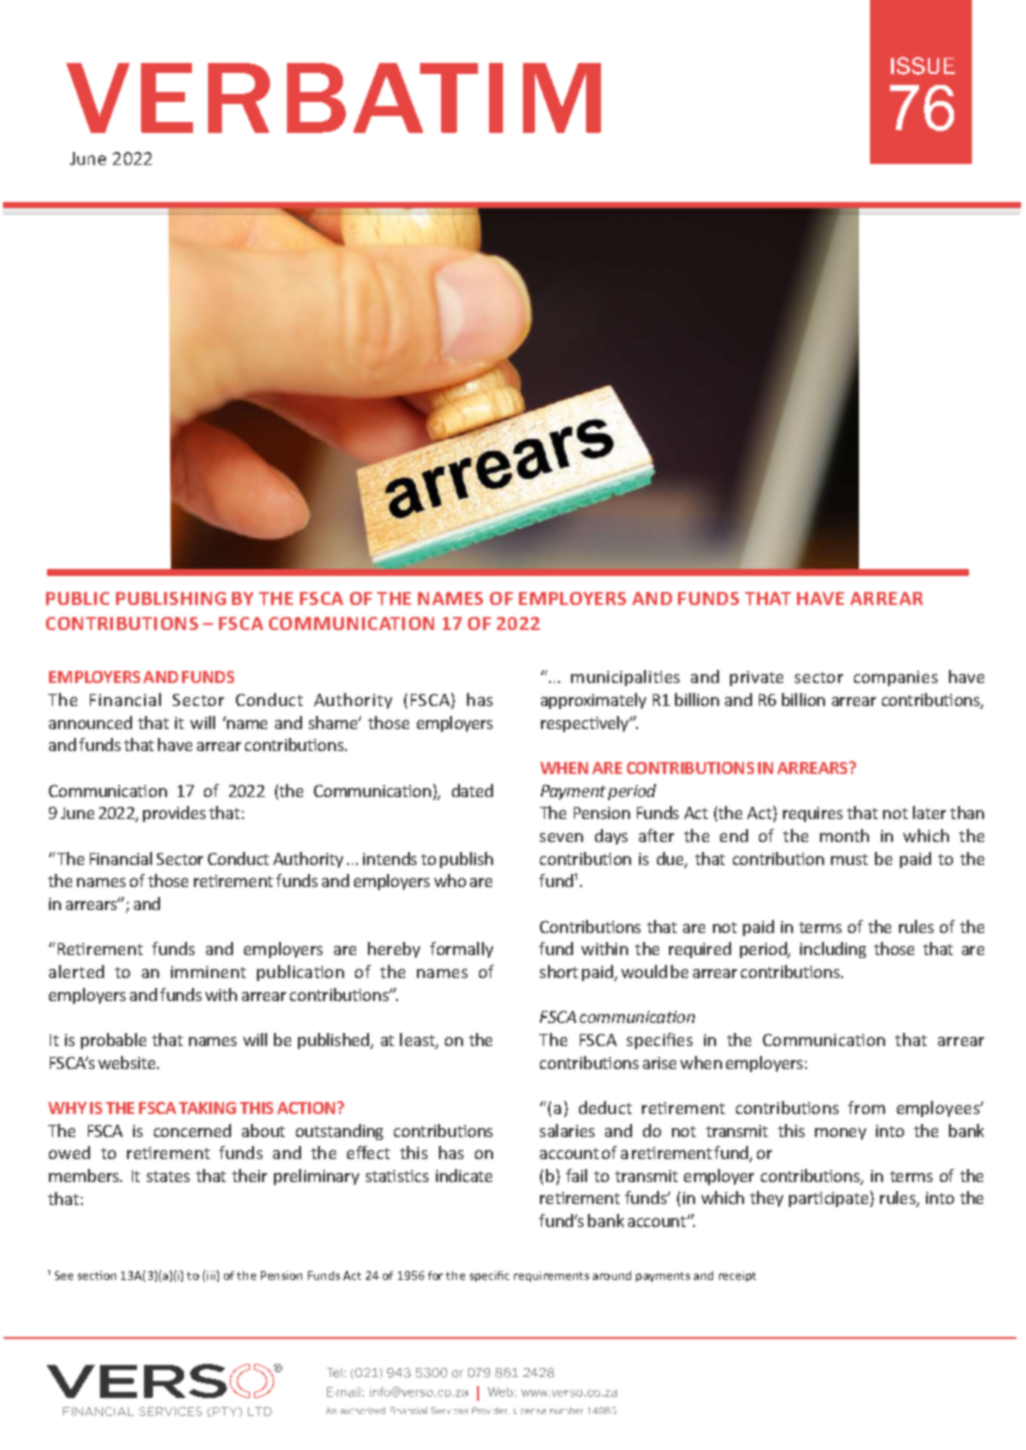  Describe the element at coordinates (844, 835) in the page. I see `month` at that location.
